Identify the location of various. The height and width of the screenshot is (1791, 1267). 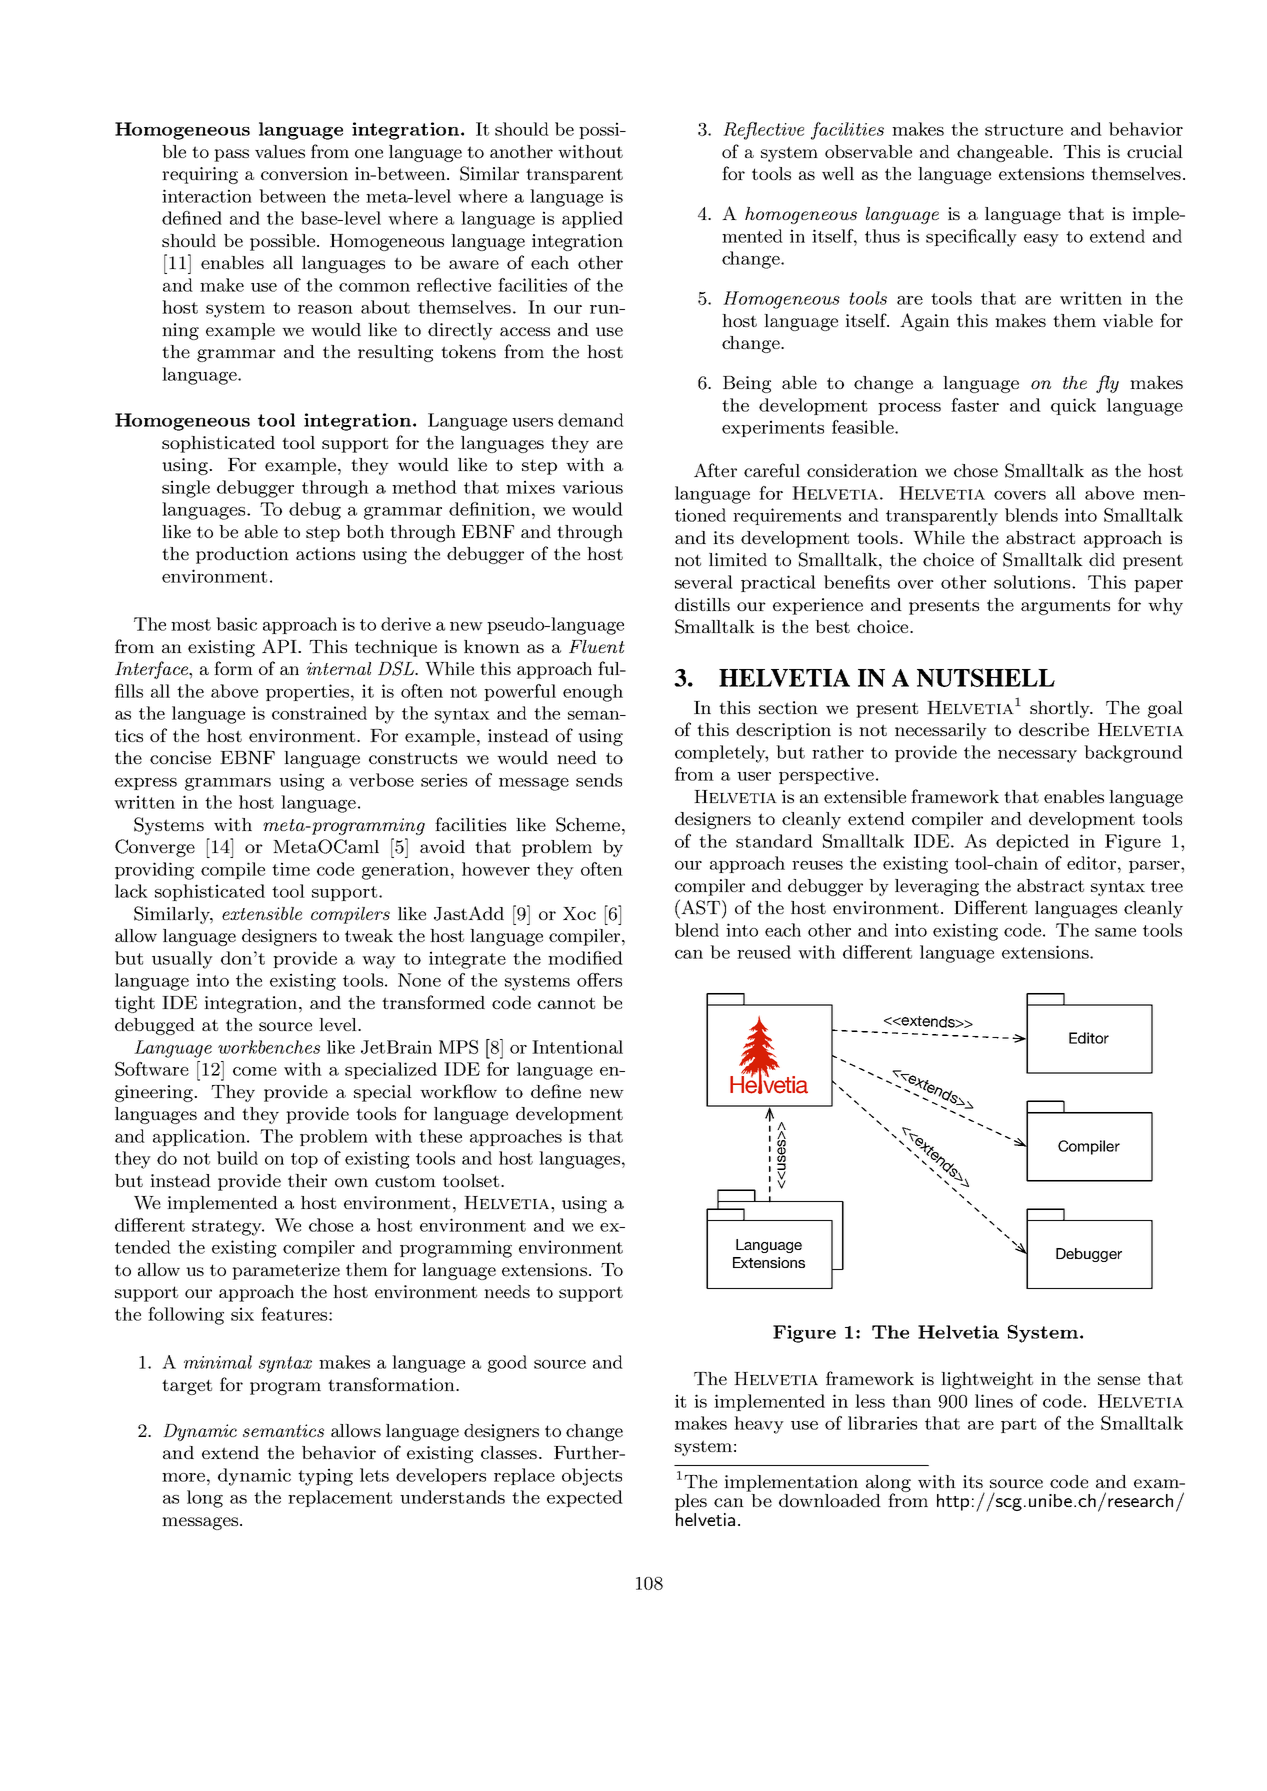
(592, 487).
